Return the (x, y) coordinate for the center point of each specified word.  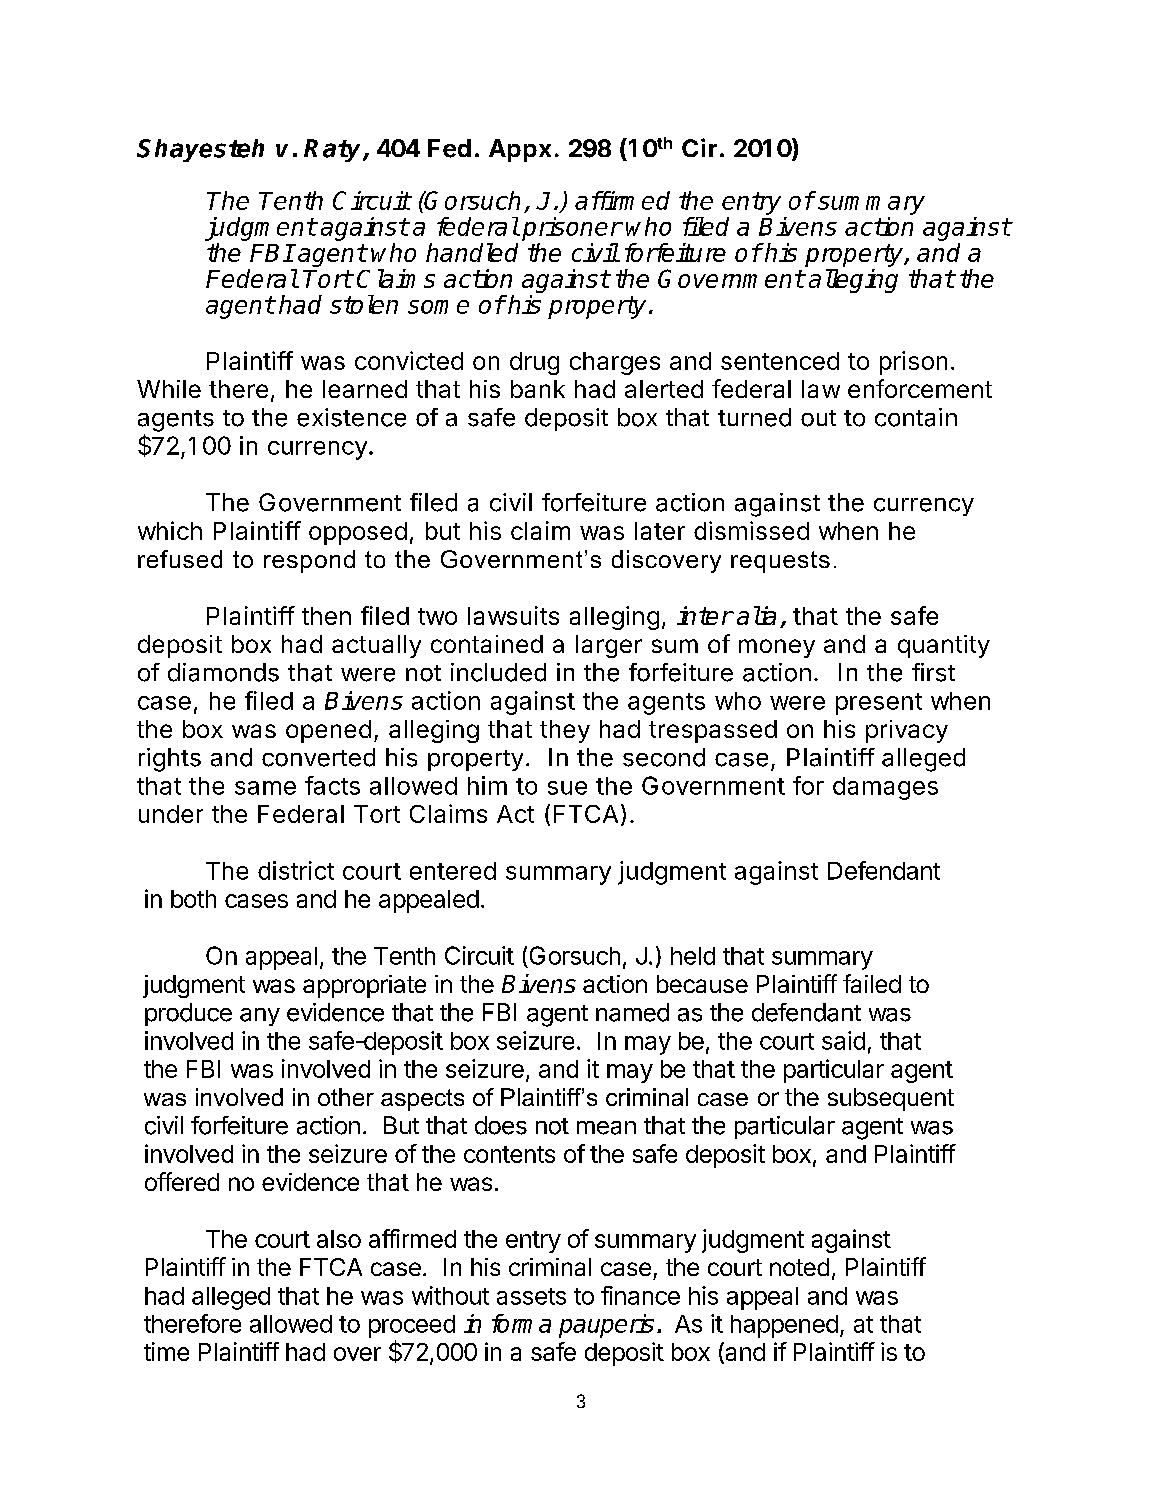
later (660, 531)
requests (780, 562)
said (843, 1040)
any (260, 1017)
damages (885, 788)
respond (309, 561)
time (166, 1351)
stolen (364, 304)
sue (567, 788)
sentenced (780, 361)
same (265, 788)
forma (521, 1323)
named (632, 1012)
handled (472, 252)
